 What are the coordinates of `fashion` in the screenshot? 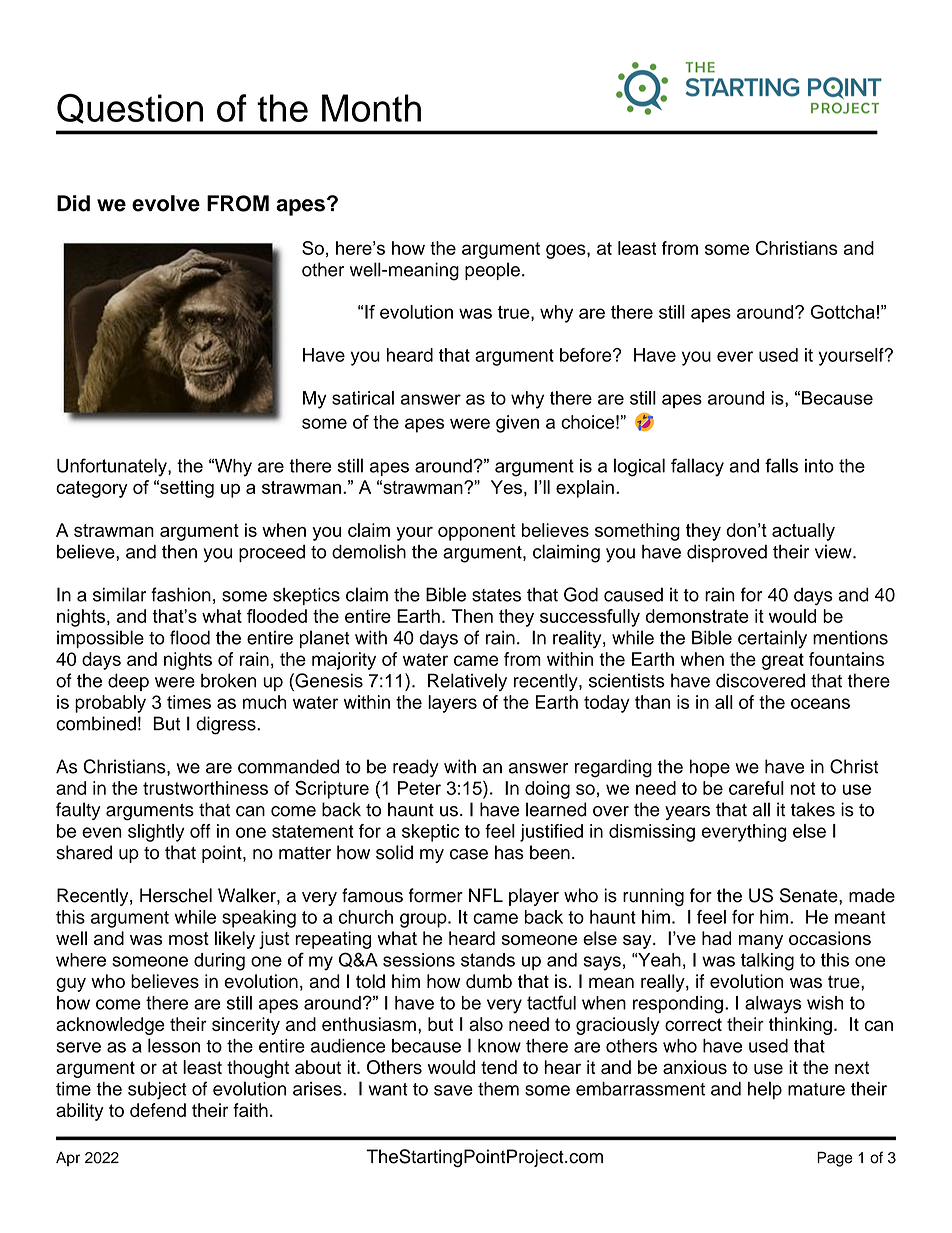 It's located at (181, 594).
